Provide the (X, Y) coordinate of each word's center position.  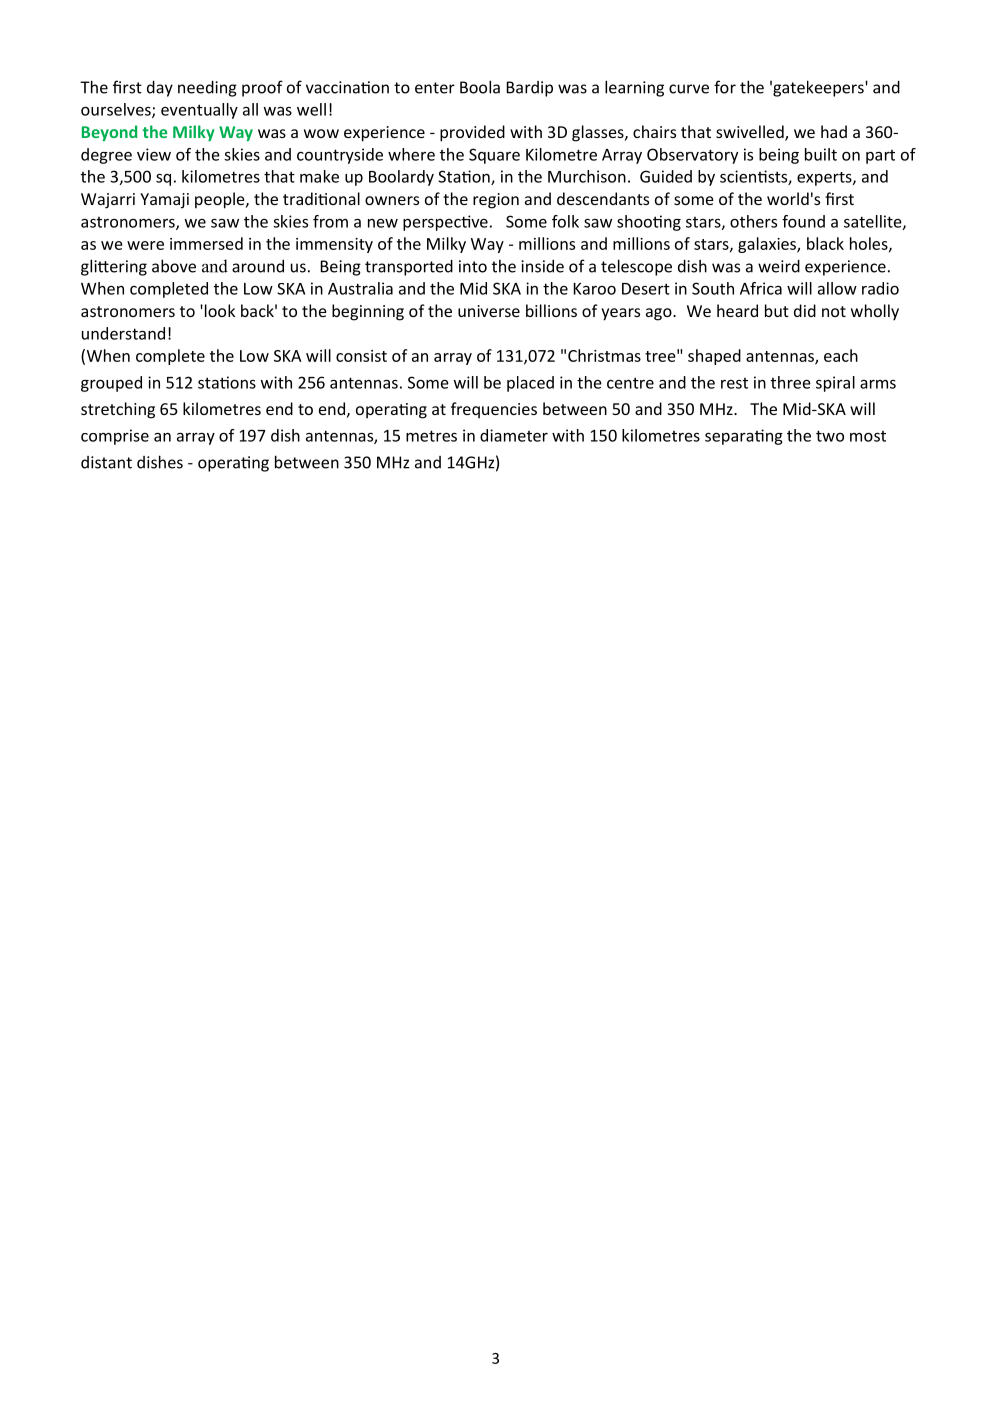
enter (435, 88)
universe (489, 311)
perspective (445, 223)
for (725, 87)
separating (744, 437)
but (777, 310)
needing (207, 88)
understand (123, 333)
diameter (514, 435)
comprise (115, 437)
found (803, 221)
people (221, 200)
